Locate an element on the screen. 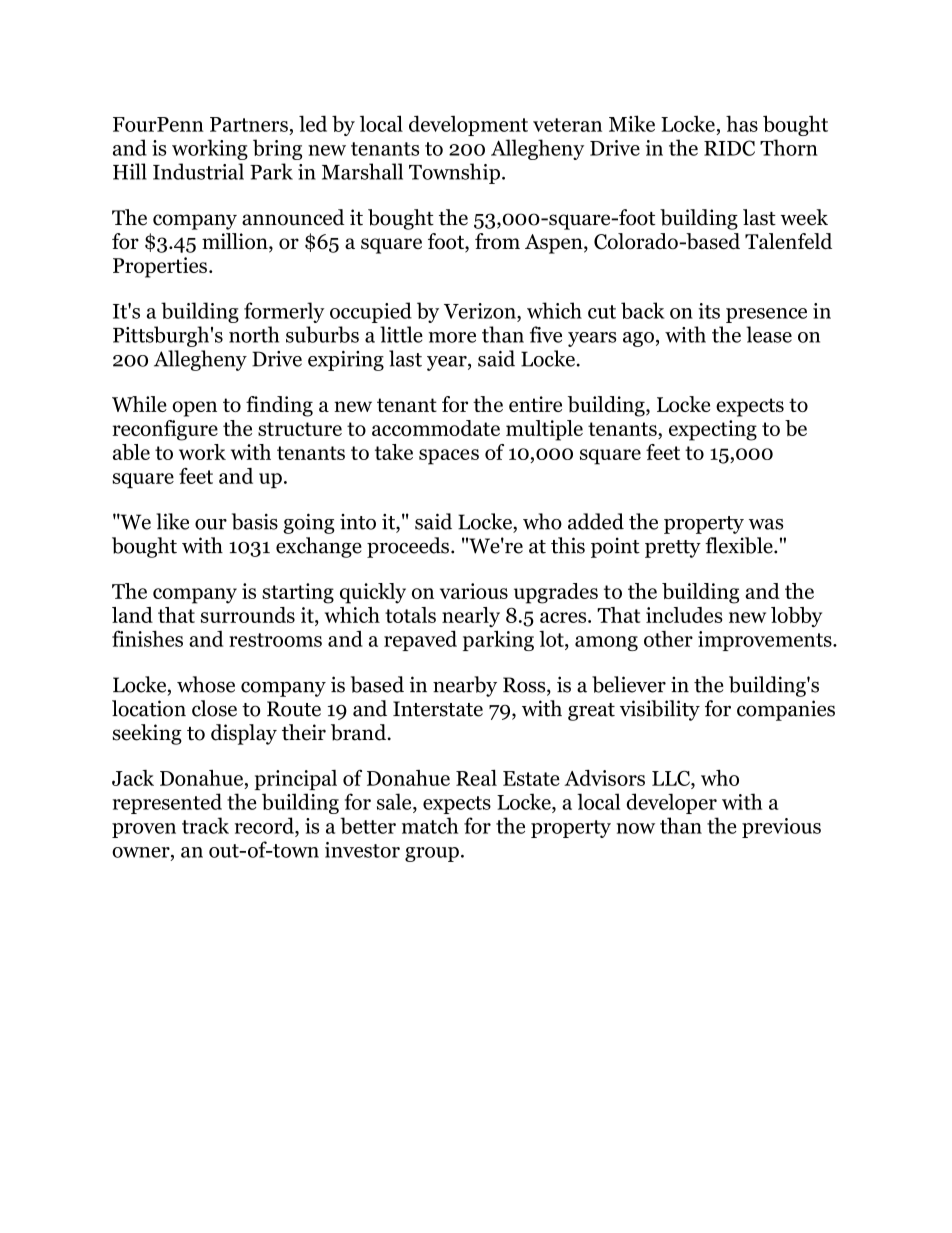 This screenshot has height=1233, width=952. development is located at coordinates (468, 125).
